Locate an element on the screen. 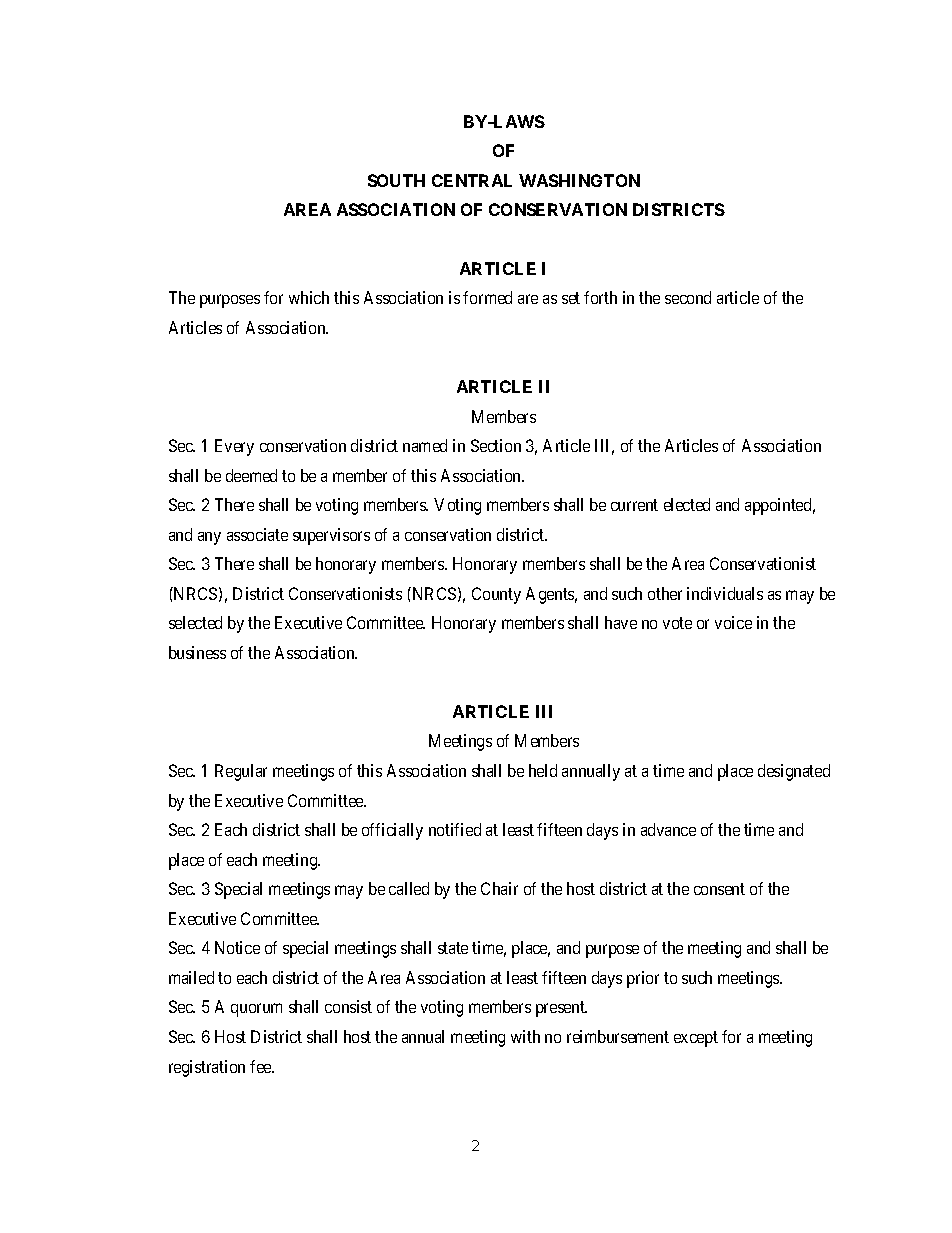 The width and height of the screenshot is (952, 1233). individuals is located at coordinates (725, 593).
